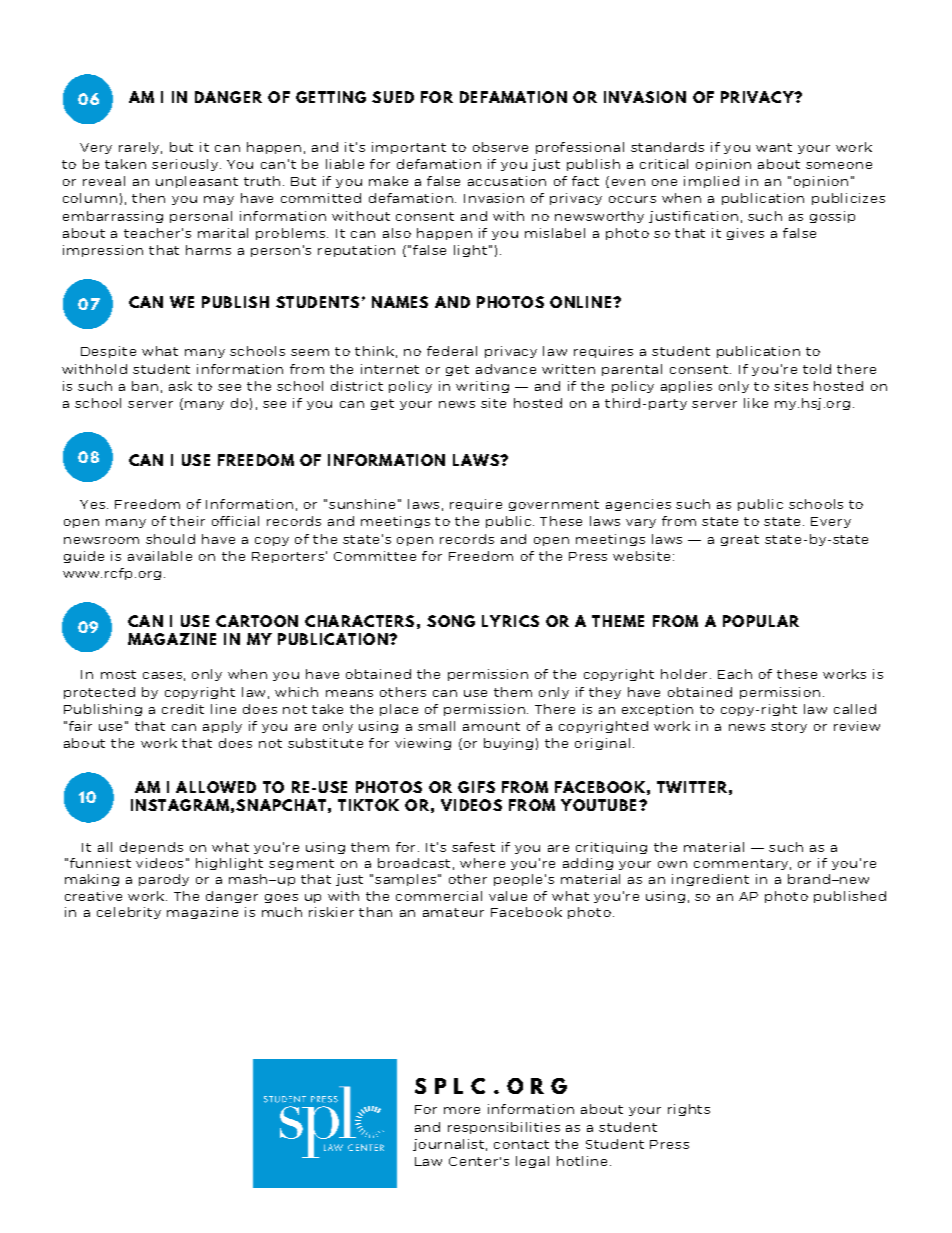 This screenshot has height=1233, width=952. Describe the element at coordinates (452, 351) in the screenshot. I see `federal` at that location.
